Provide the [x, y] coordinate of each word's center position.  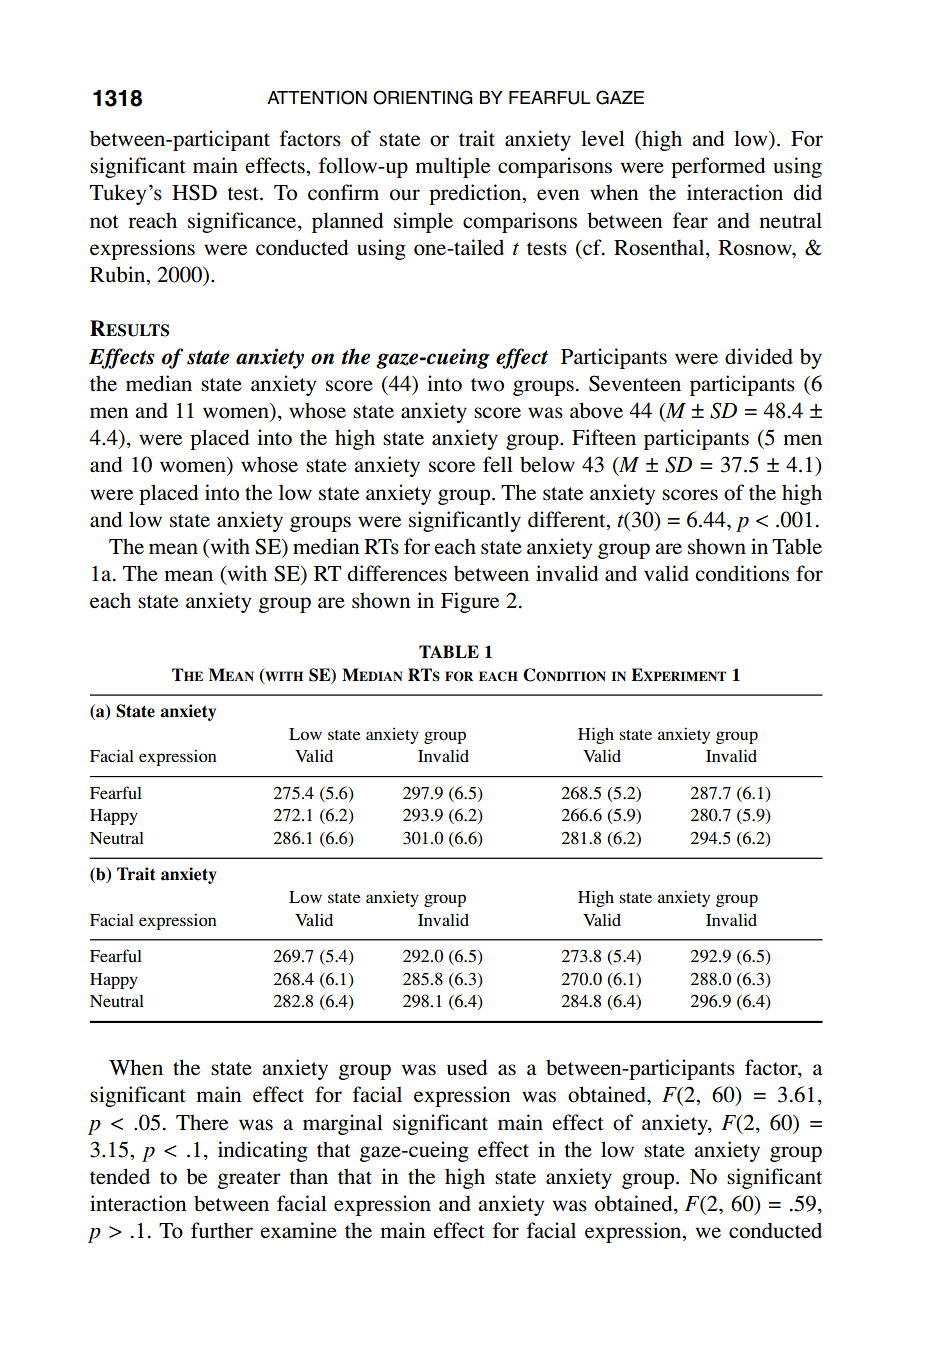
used [467, 1067]
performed [718, 167]
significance [243, 222]
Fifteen [604, 437]
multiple [453, 167]
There [202, 1122]
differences [397, 573]
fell [498, 464]
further [222, 1230]
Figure [470, 602]
